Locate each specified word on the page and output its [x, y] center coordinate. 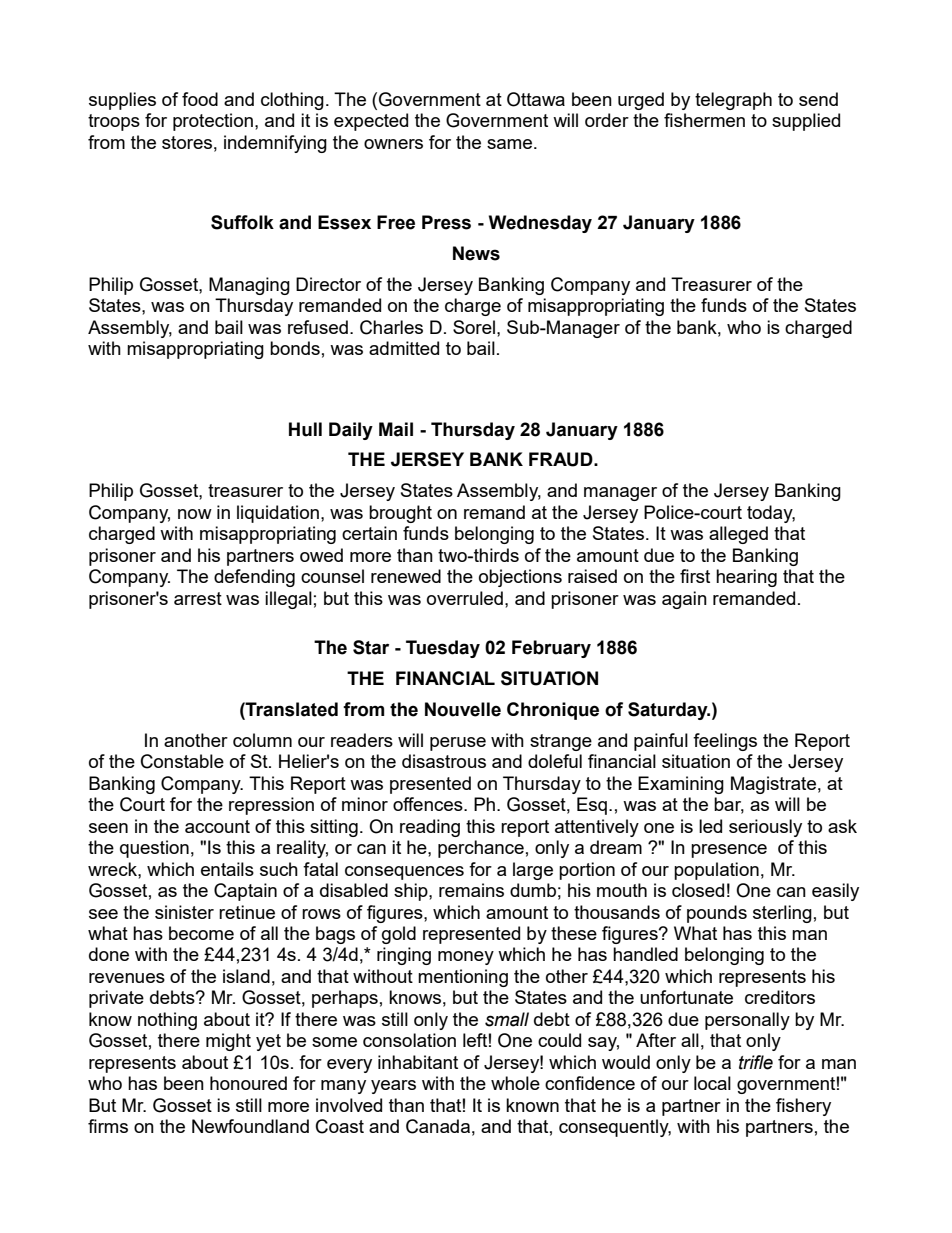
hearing [746, 578]
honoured [248, 1083]
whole [515, 1083]
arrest [198, 598]
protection [213, 122]
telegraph [733, 101]
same [511, 144]
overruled [465, 598]
